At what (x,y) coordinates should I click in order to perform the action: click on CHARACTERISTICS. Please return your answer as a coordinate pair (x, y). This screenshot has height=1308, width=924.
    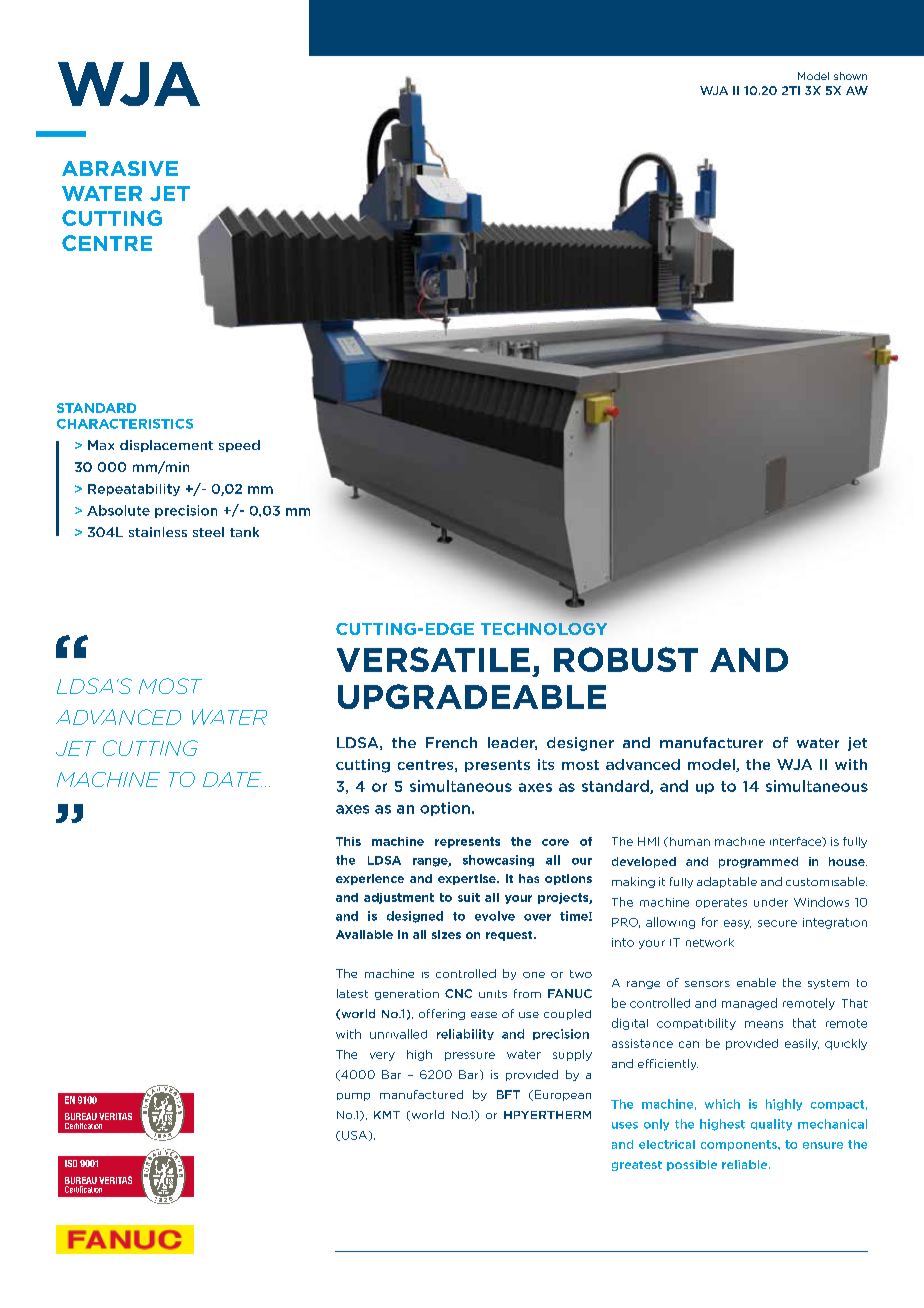
    Looking at the image, I should click on (125, 424).
